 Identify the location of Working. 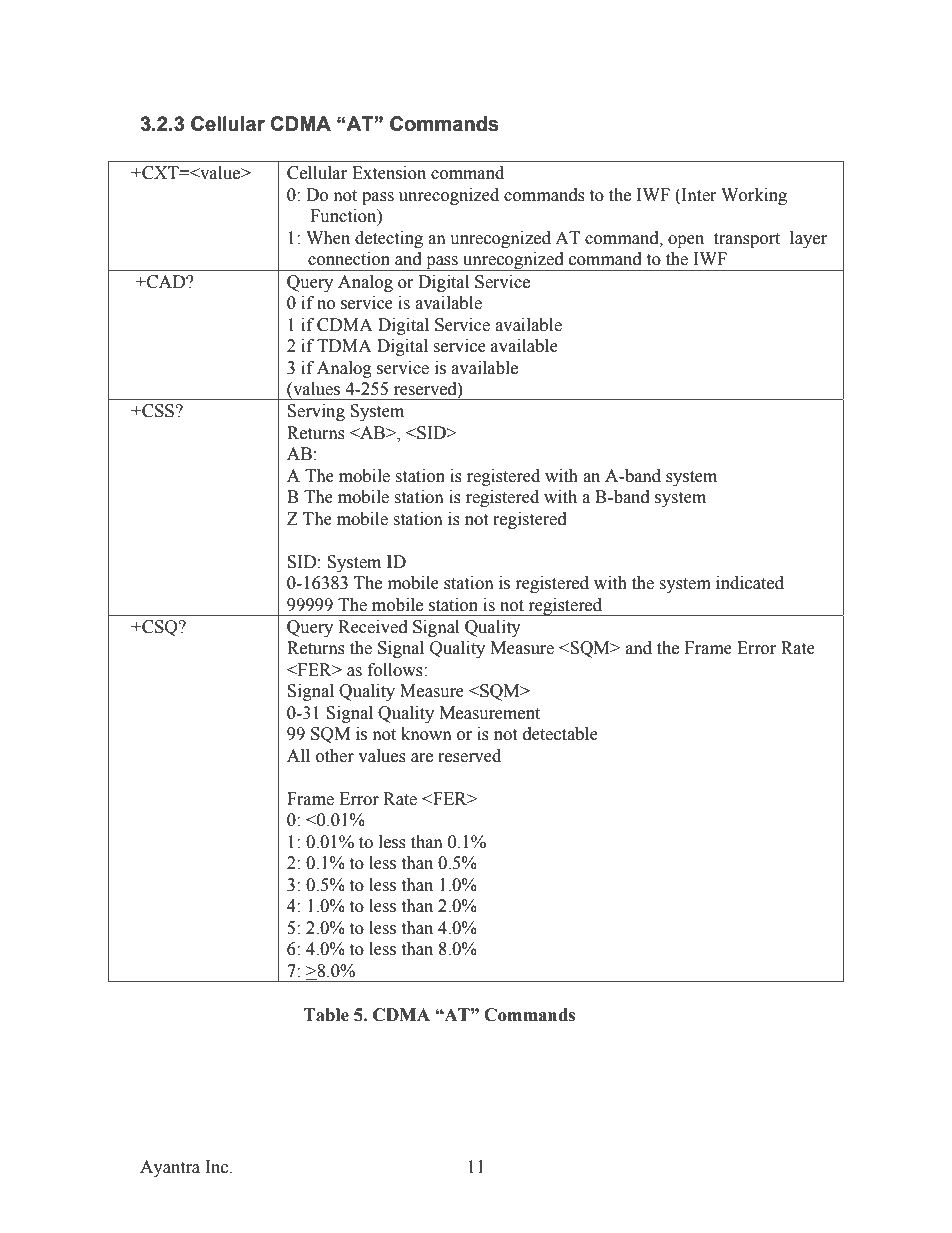
(754, 196).
